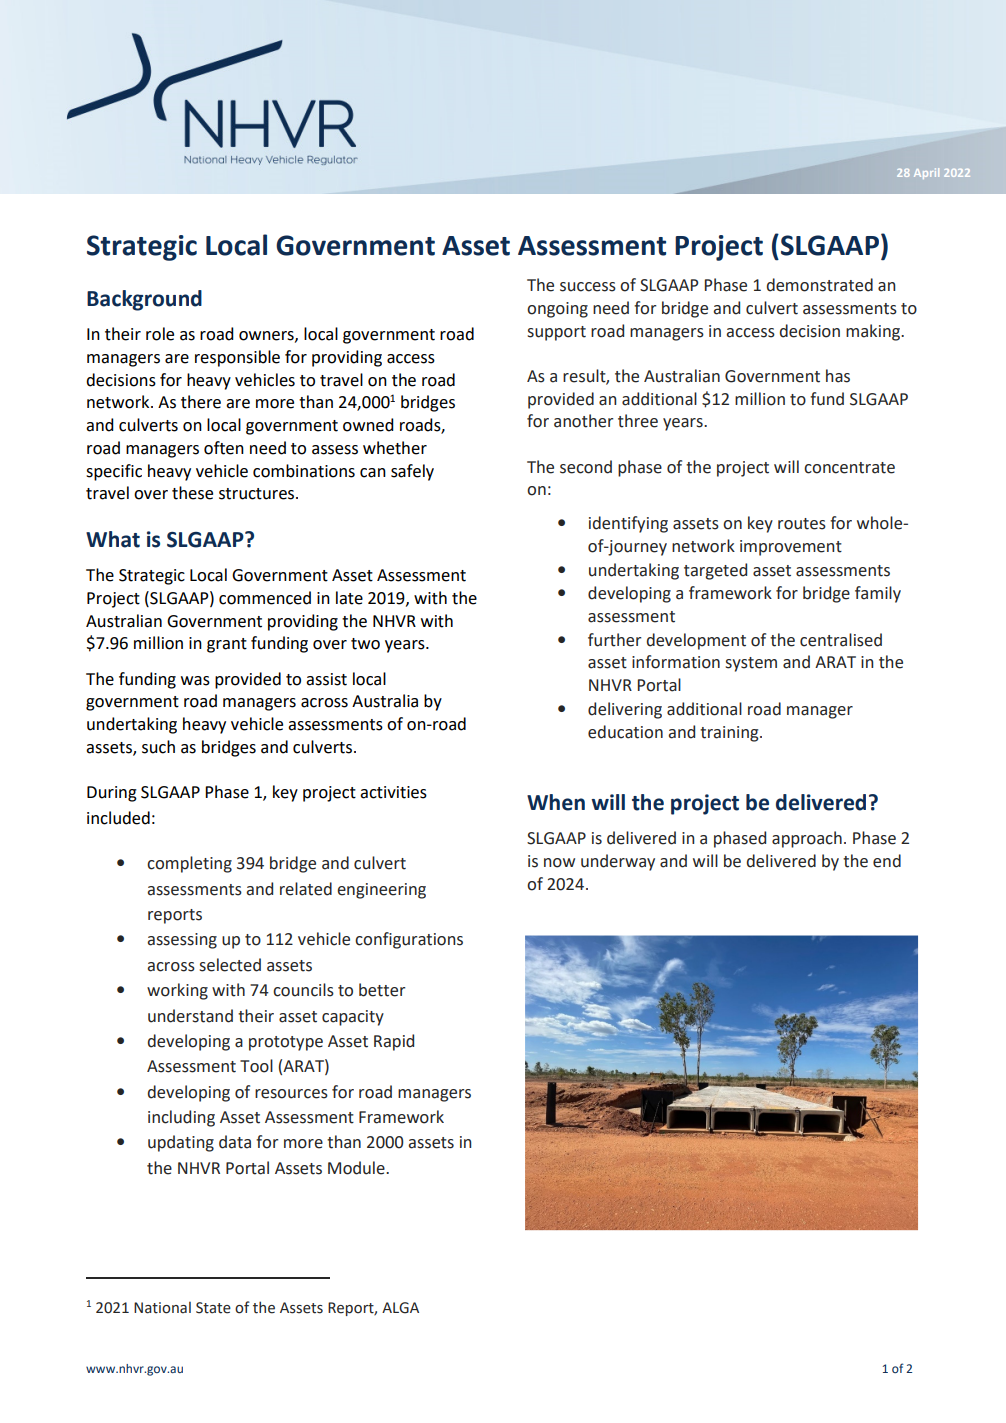  I want to click on concentrate, so click(849, 468).
